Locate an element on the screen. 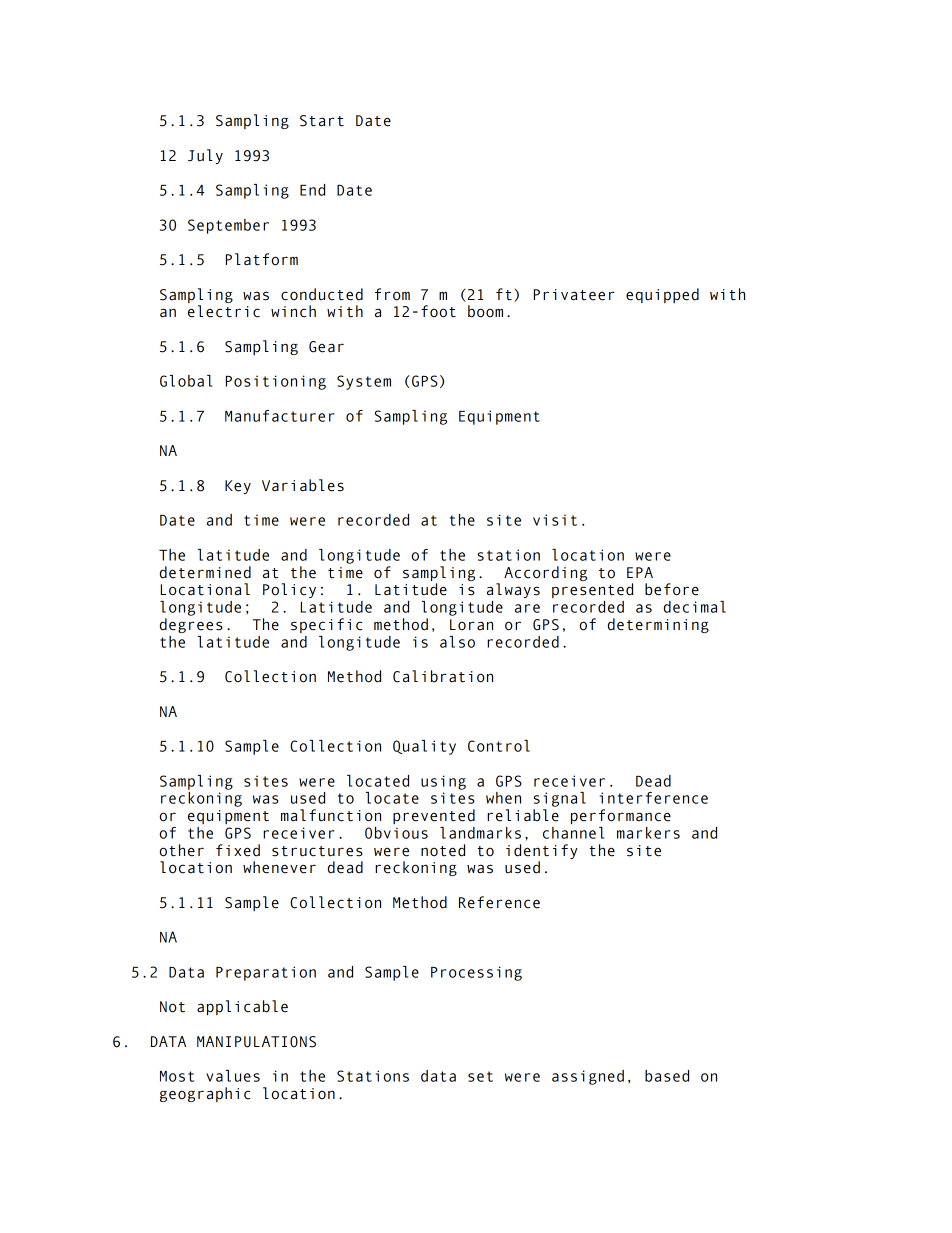 This screenshot has height=1233, width=952. equipped is located at coordinates (662, 295).
